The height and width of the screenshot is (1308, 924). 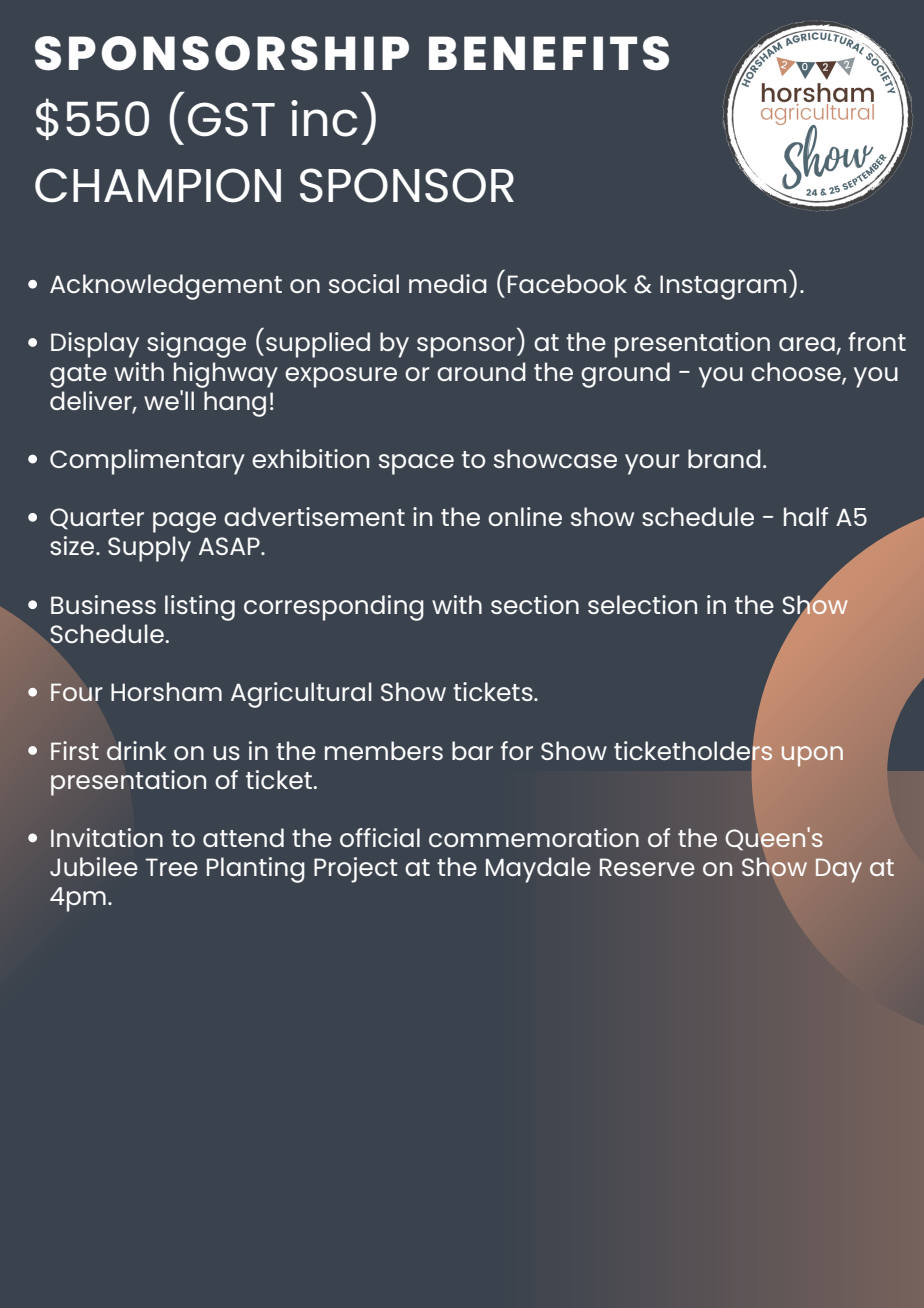 I want to click on space, so click(x=416, y=464).
